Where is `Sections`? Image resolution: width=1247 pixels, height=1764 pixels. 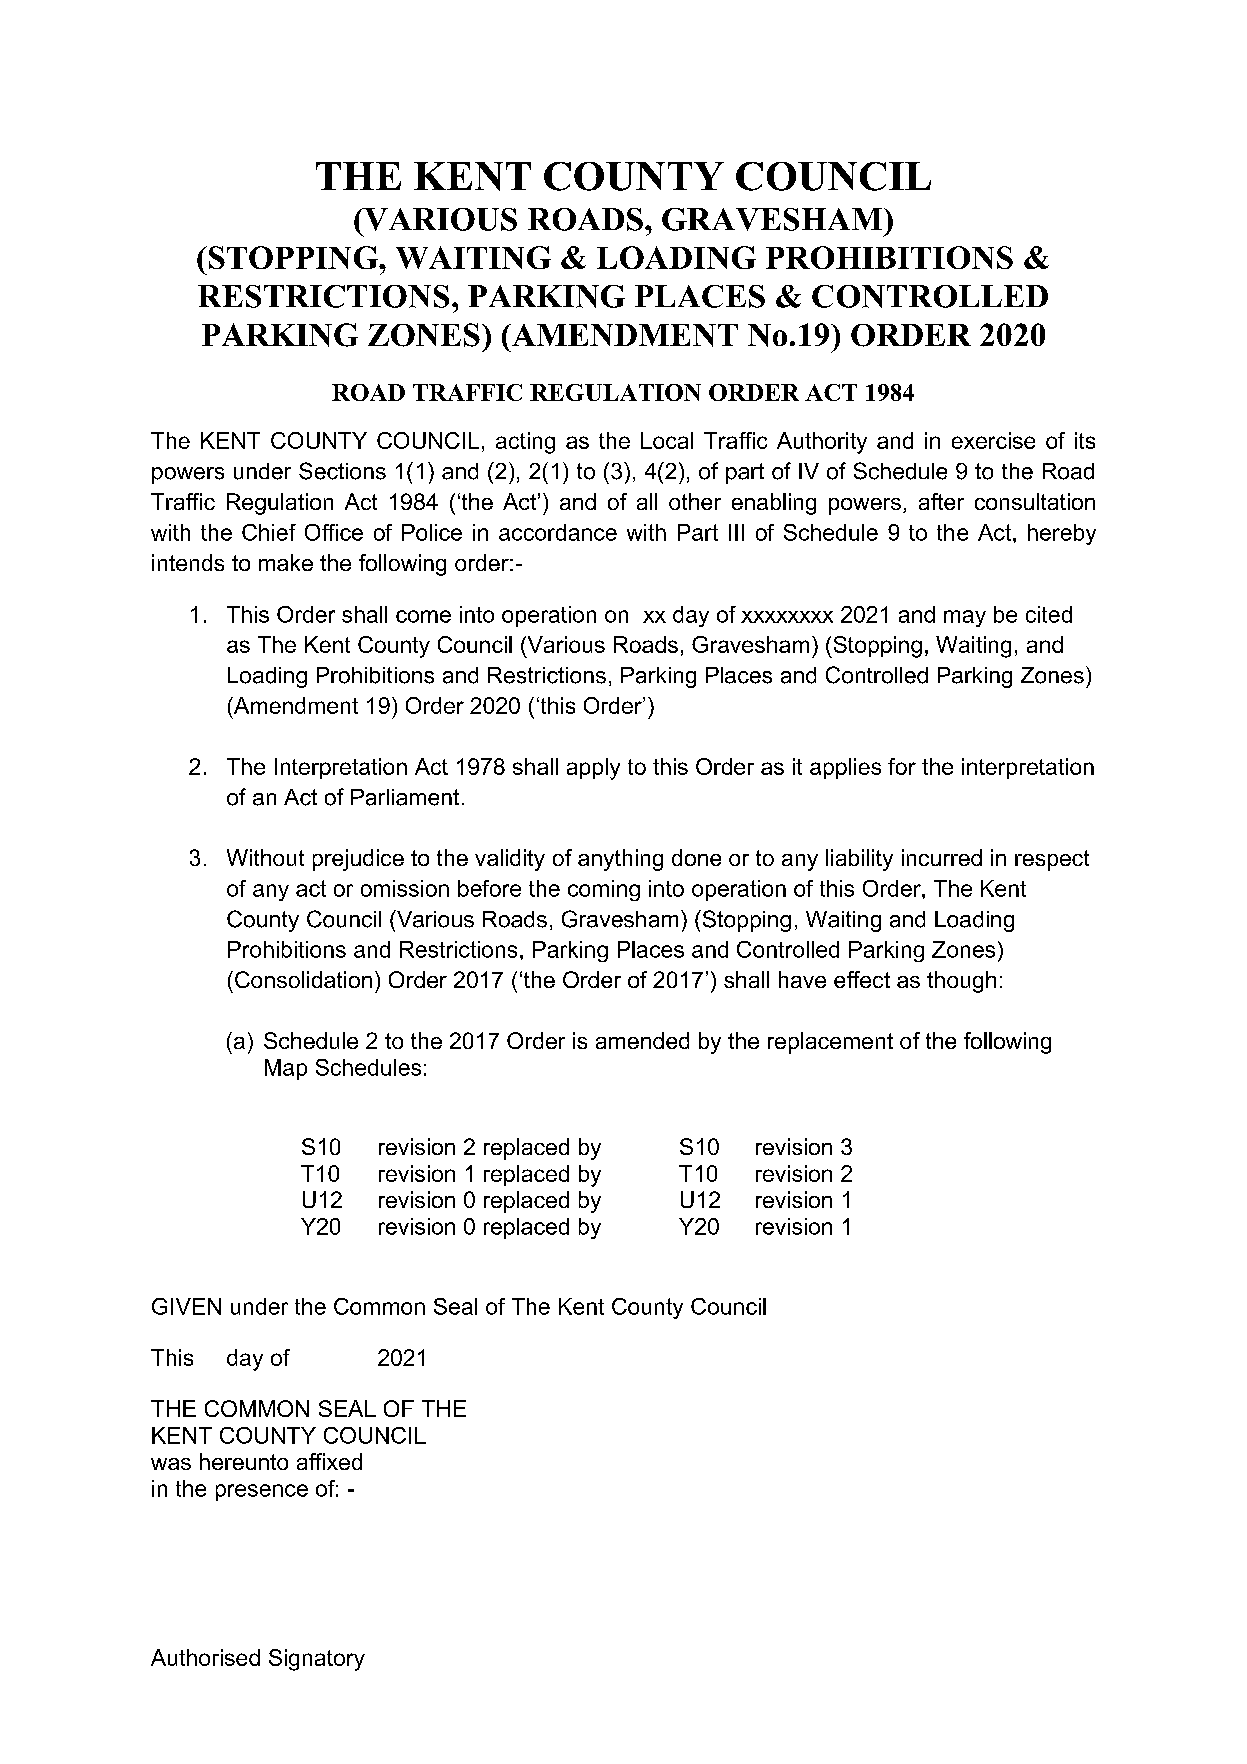
Sections is located at coordinates (342, 471).
